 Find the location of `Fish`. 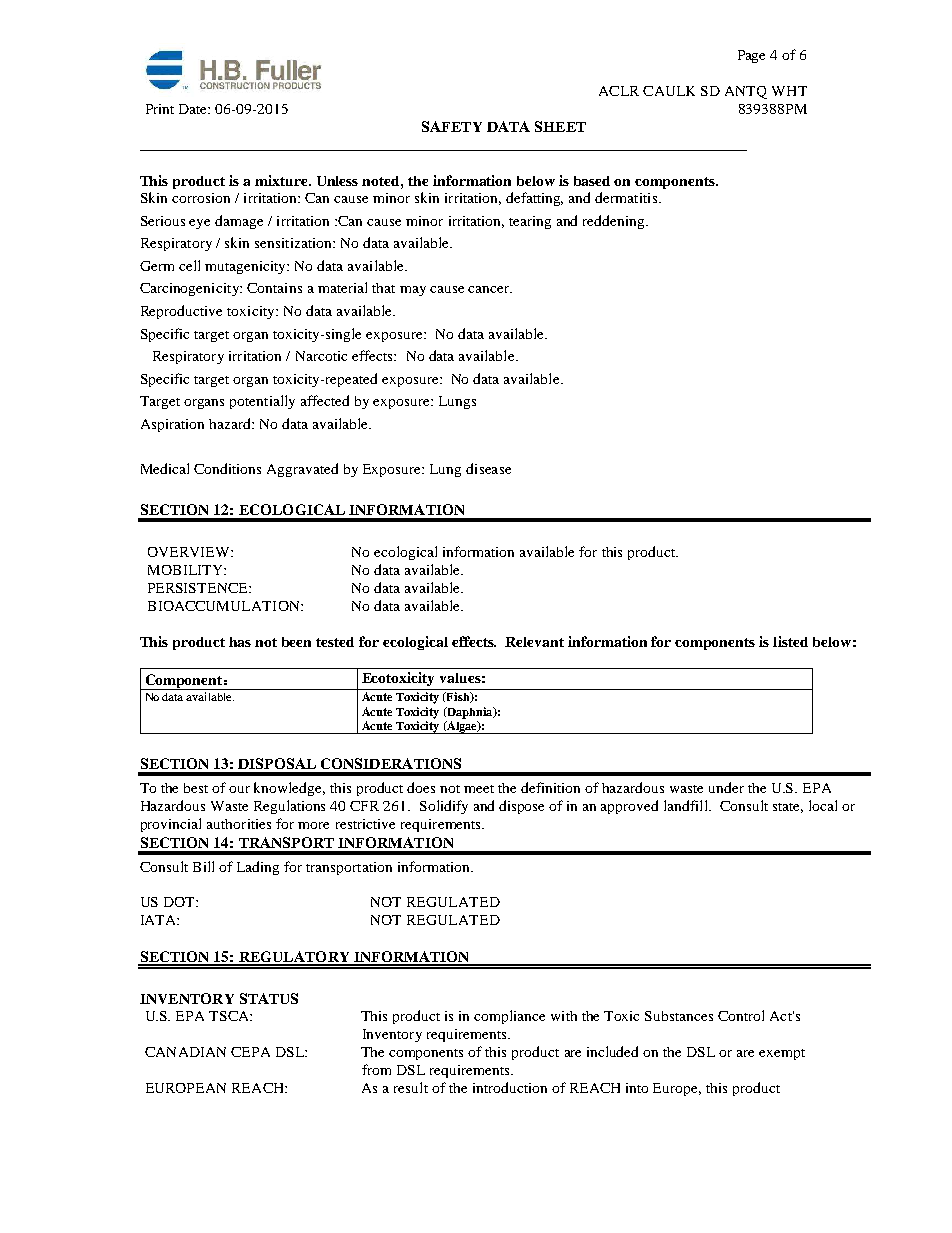

Fish is located at coordinates (458, 697).
